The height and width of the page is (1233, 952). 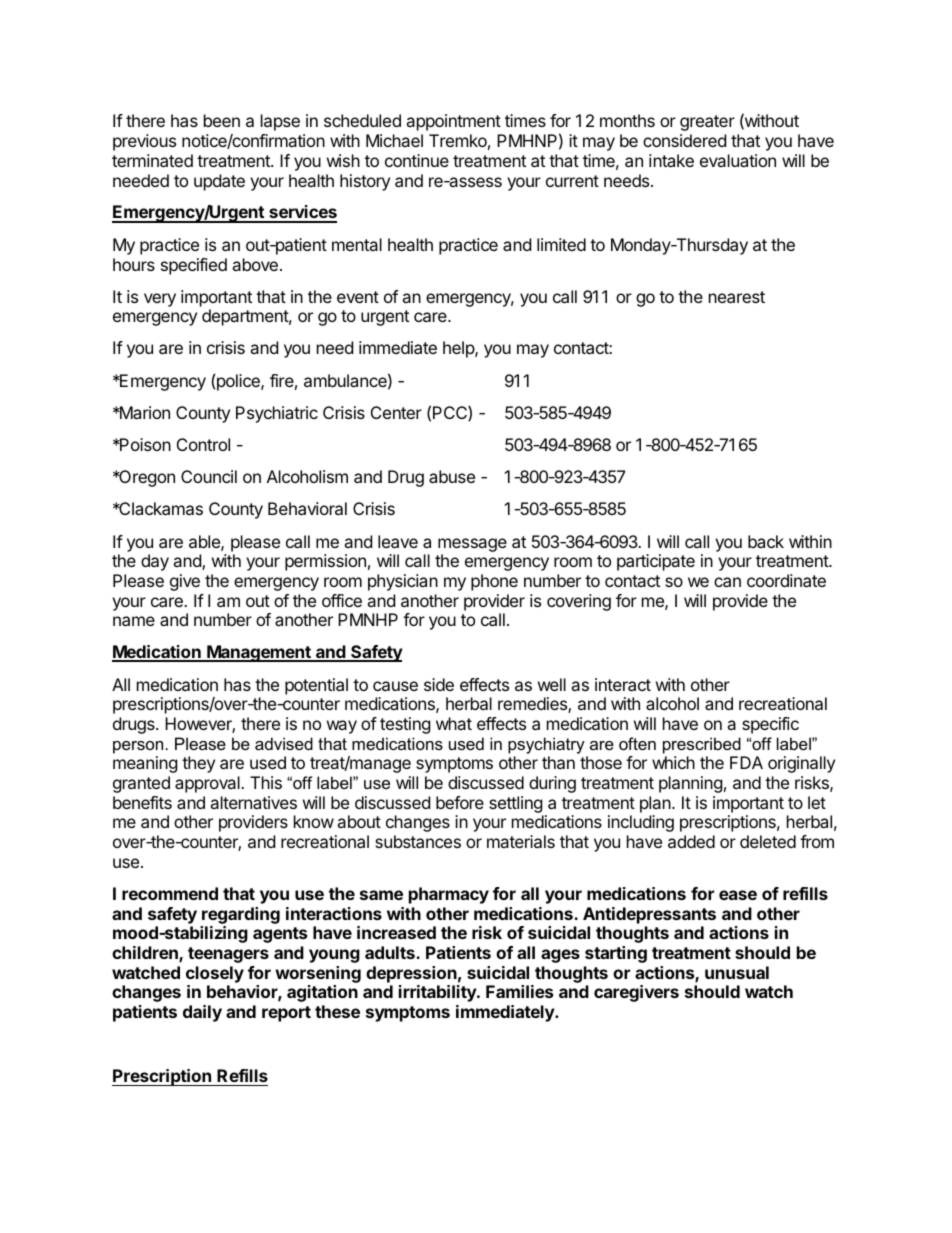 I want to click on closely, so click(x=215, y=974).
